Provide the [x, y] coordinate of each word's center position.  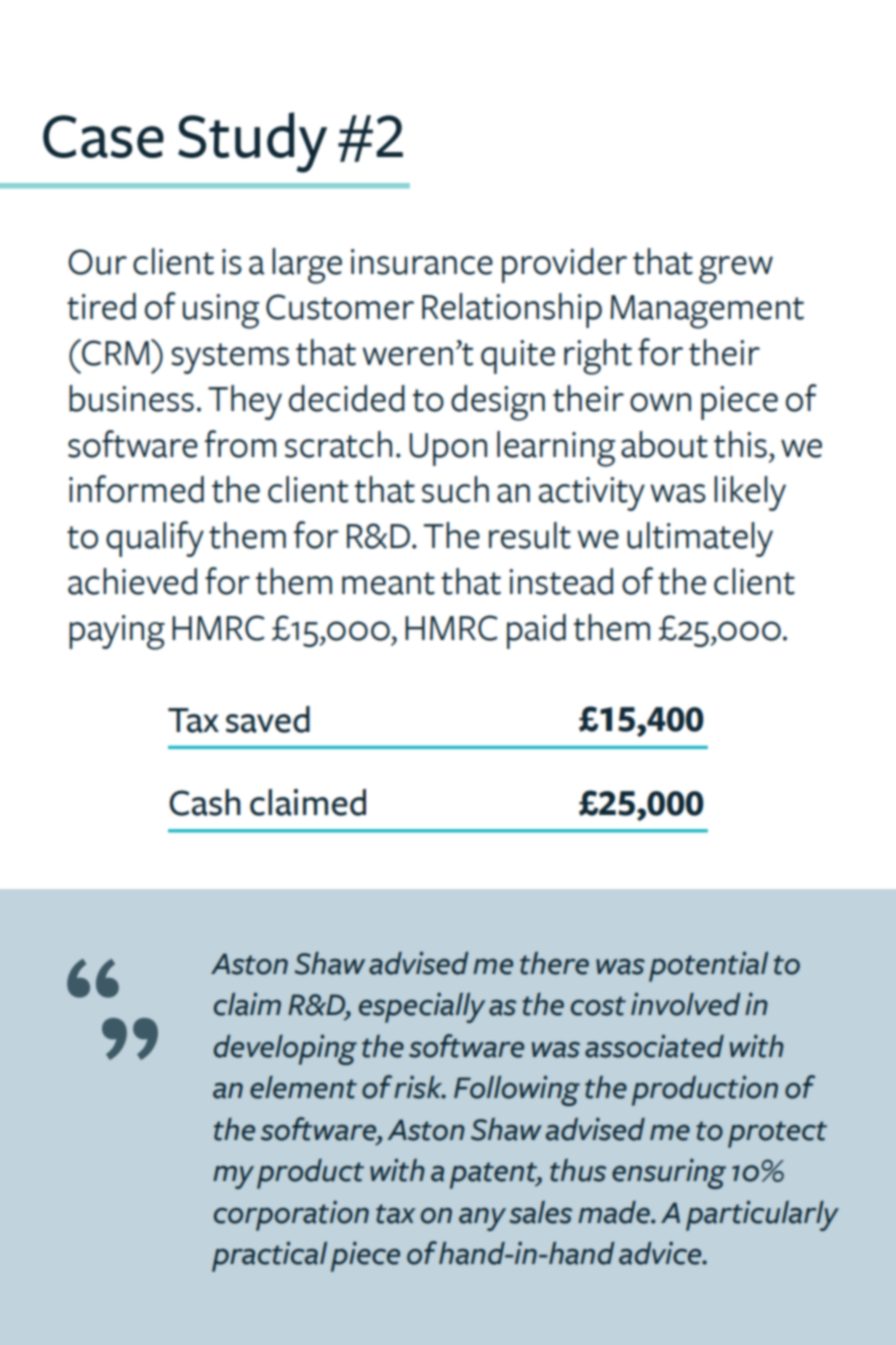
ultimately [700, 539]
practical [269, 1256]
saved [268, 719]
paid [536, 631]
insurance [422, 262]
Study [252, 142]
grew [736, 270]
